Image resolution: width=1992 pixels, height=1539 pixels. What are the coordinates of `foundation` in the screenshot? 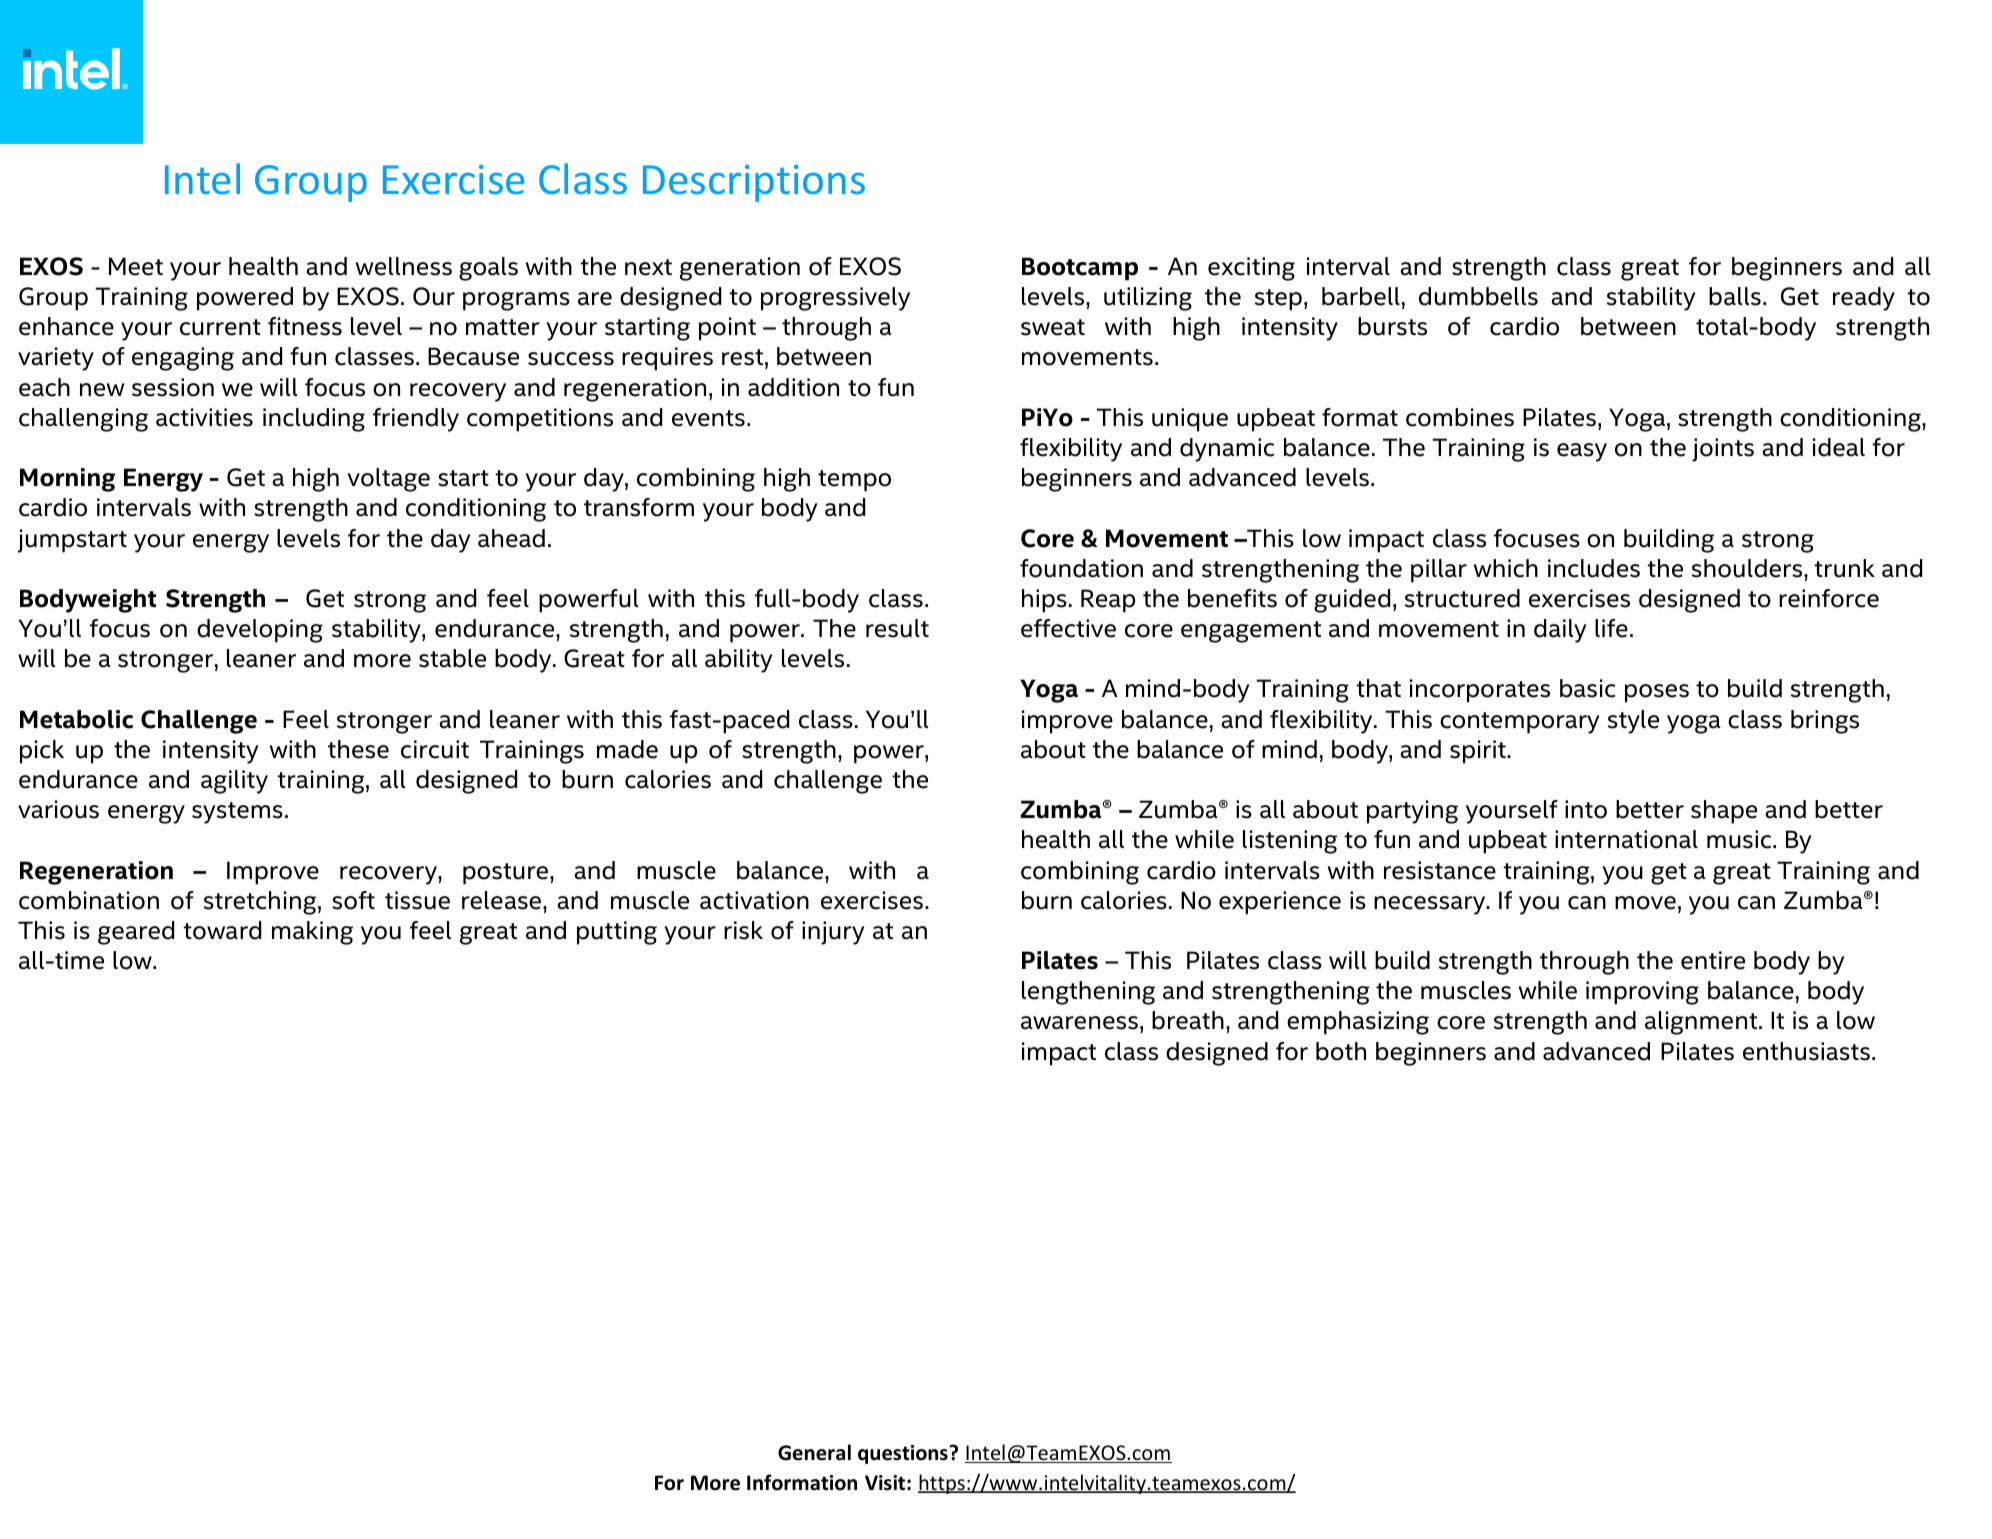 It's located at (1081, 568).
